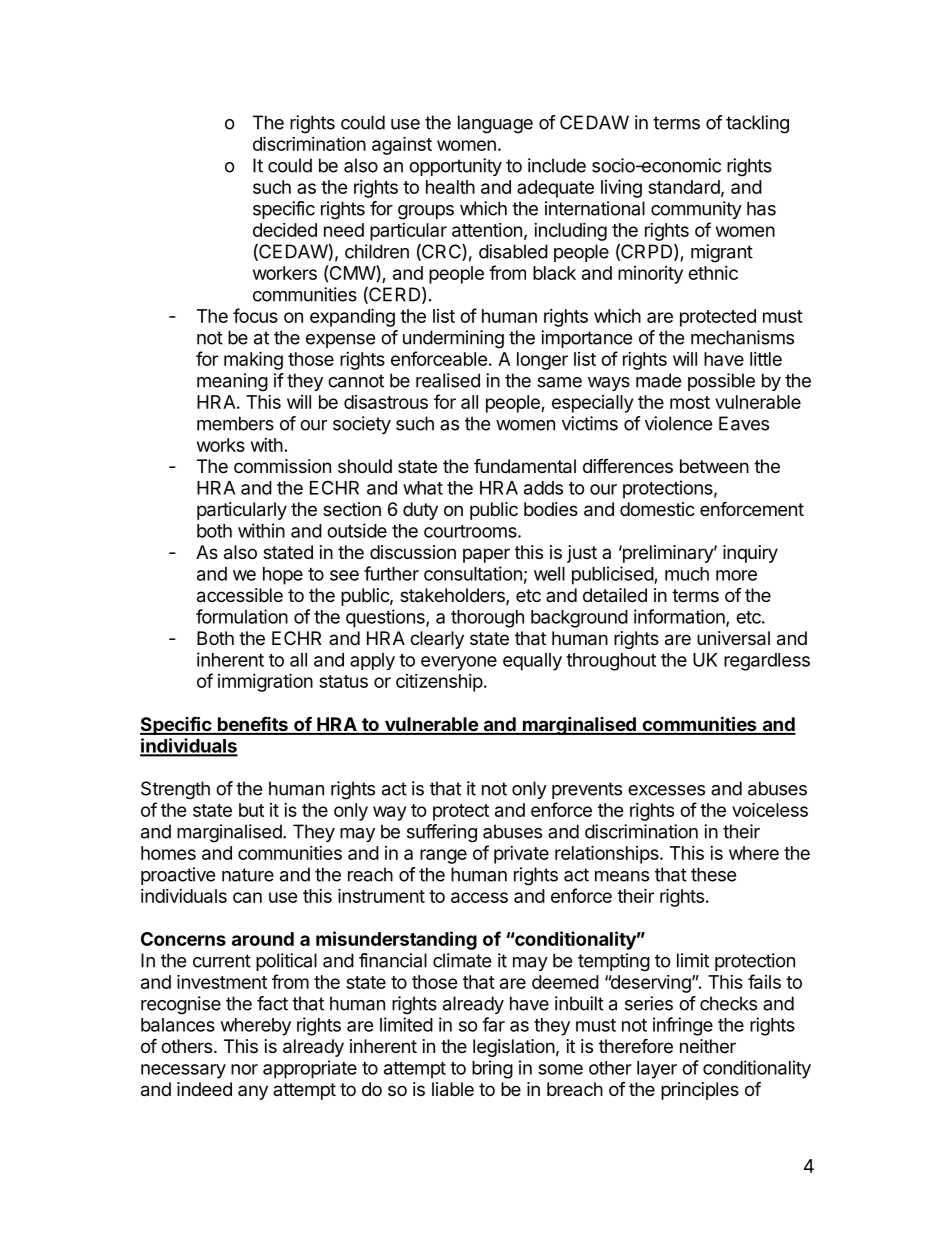 This page has height=1233, width=952. I want to click on works, so click(221, 445).
